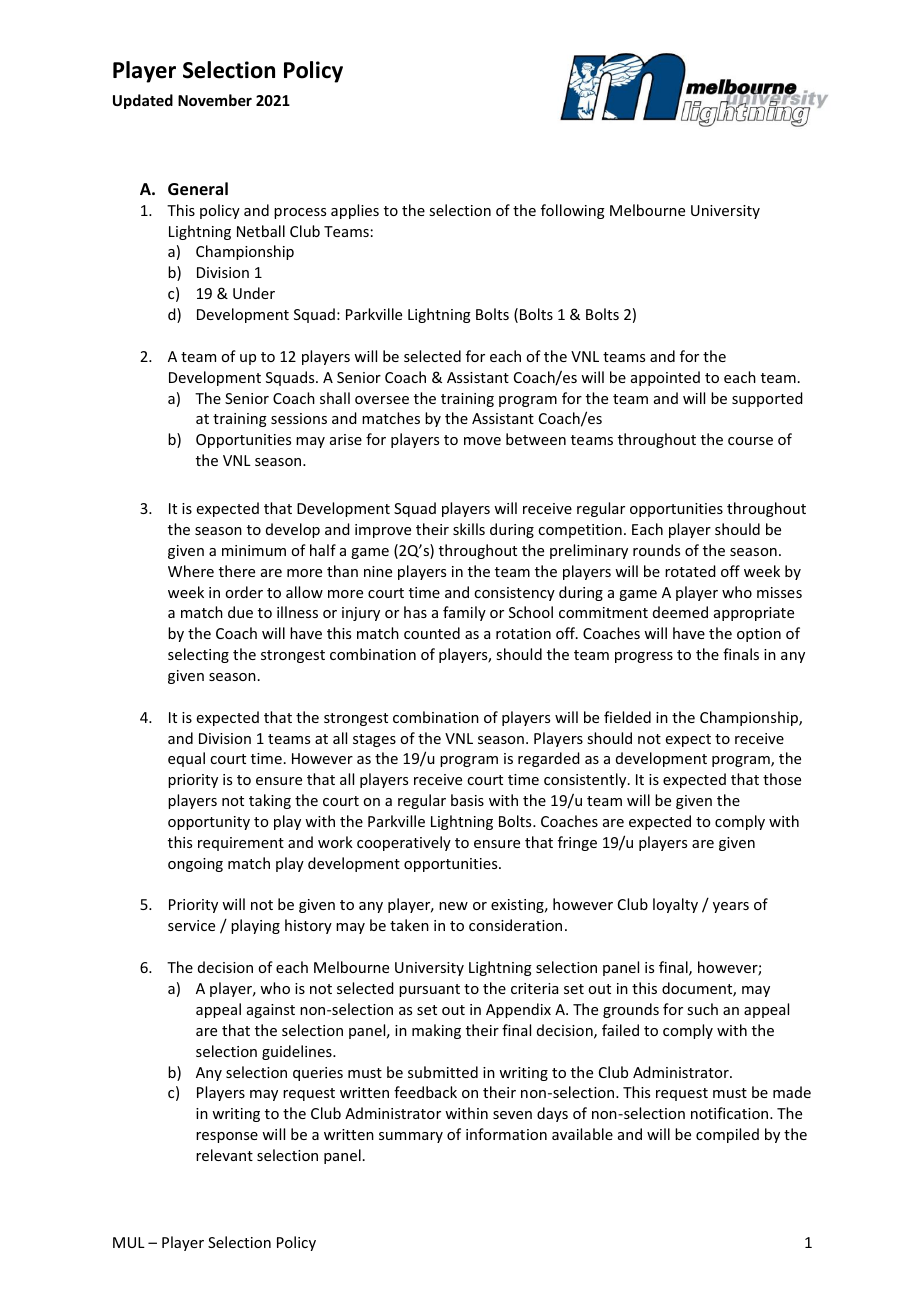 This image has height=1308, width=924. What do you see at coordinates (215, 100) in the image?
I see `November` at bounding box center [215, 100].
